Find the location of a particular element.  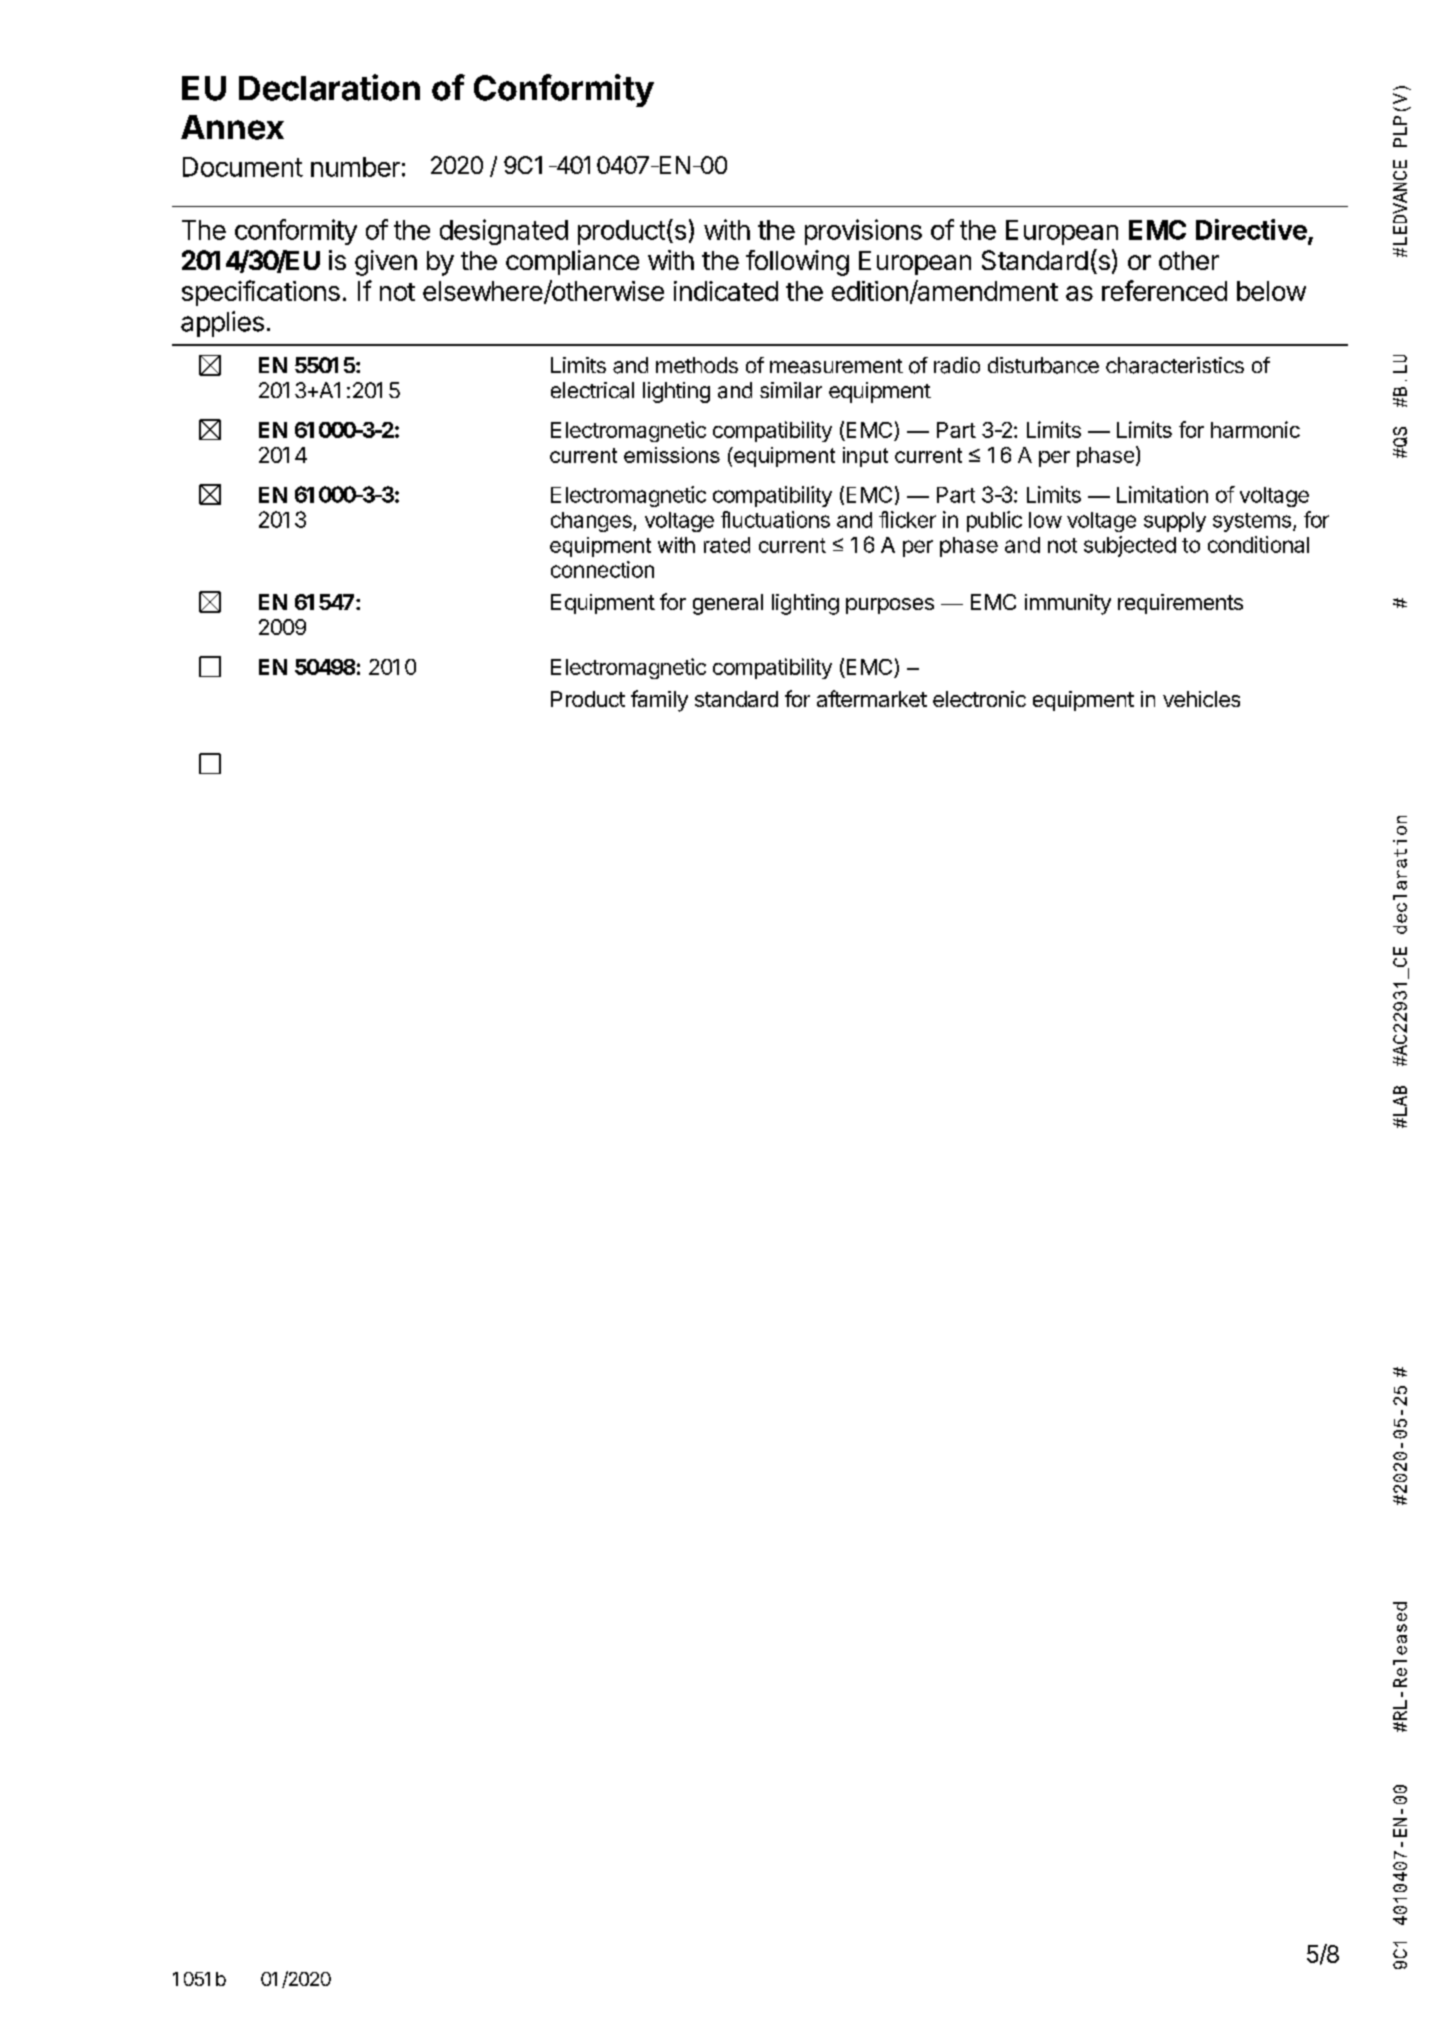

Directive is located at coordinates (1251, 229).
